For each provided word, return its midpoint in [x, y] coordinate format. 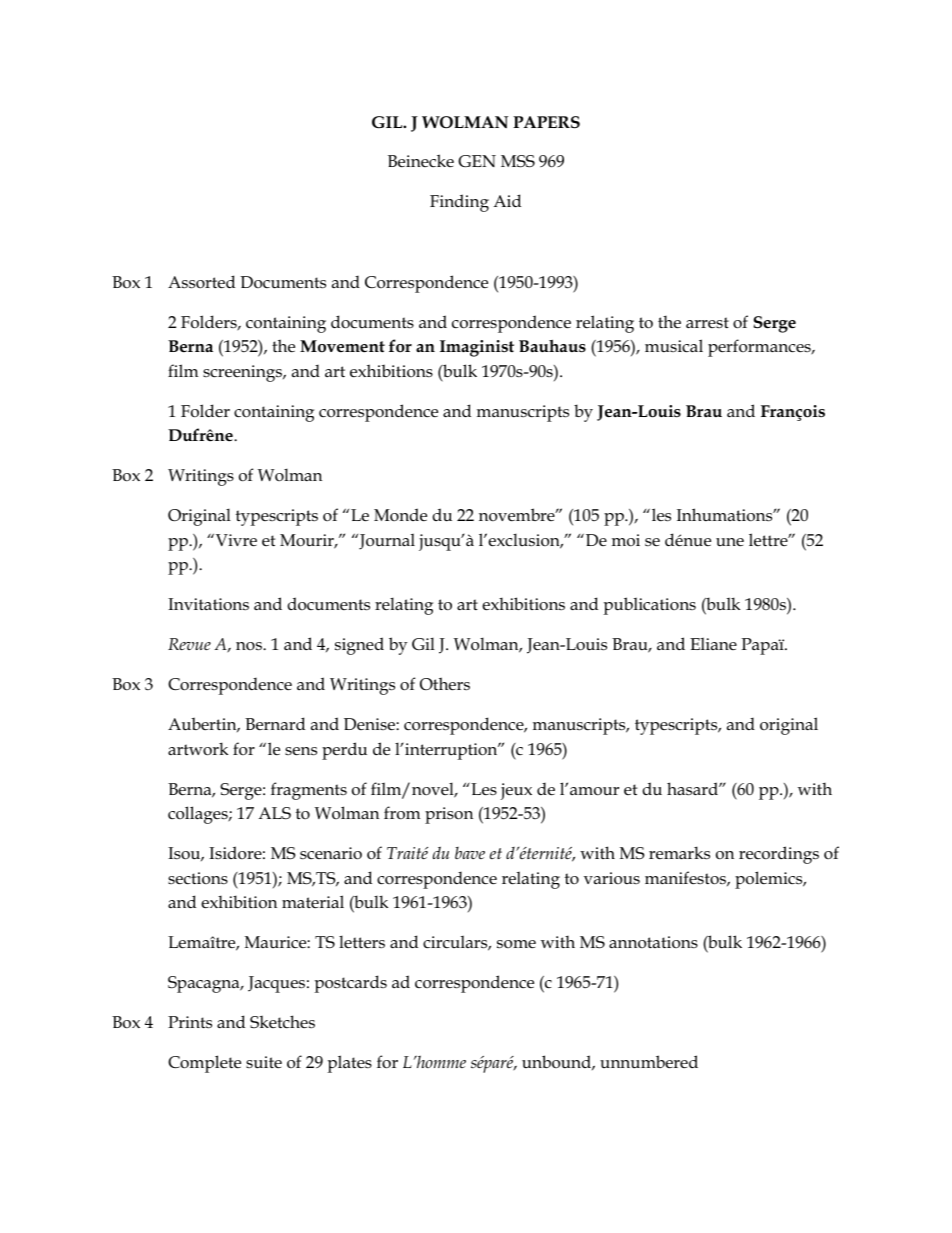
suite [264, 1062]
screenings [244, 373]
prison [449, 815]
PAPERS [546, 122]
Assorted [201, 282]
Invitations [208, 604]
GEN [477, 161]
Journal [386, 541]
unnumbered [649, 1062]
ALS [274, 813]
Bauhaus [552, 345]
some [516, 944]
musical [674, 346]
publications [649, 606]
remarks [679, 853]
